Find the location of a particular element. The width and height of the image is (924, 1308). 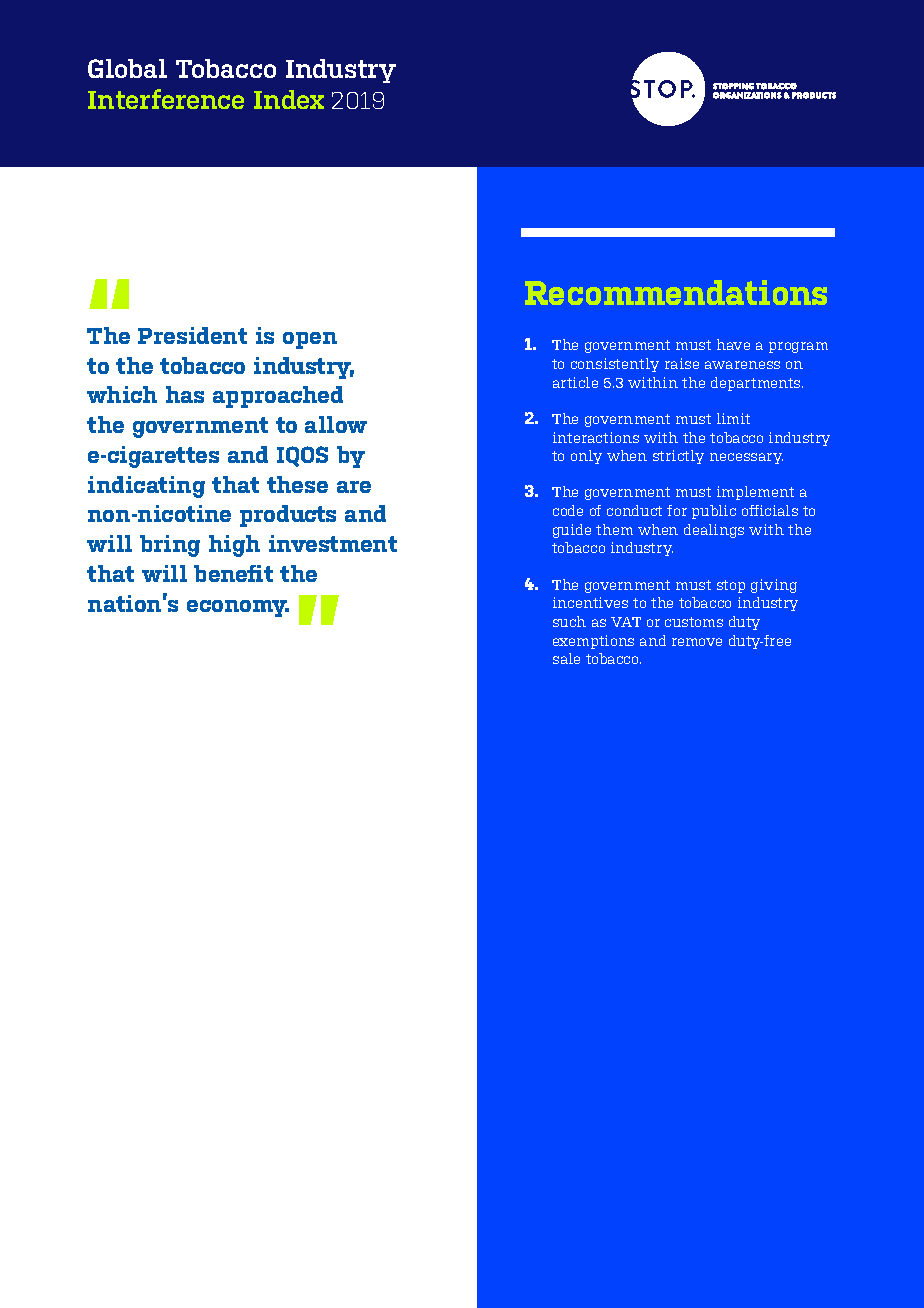

public is located at coordinates (714, 512).
